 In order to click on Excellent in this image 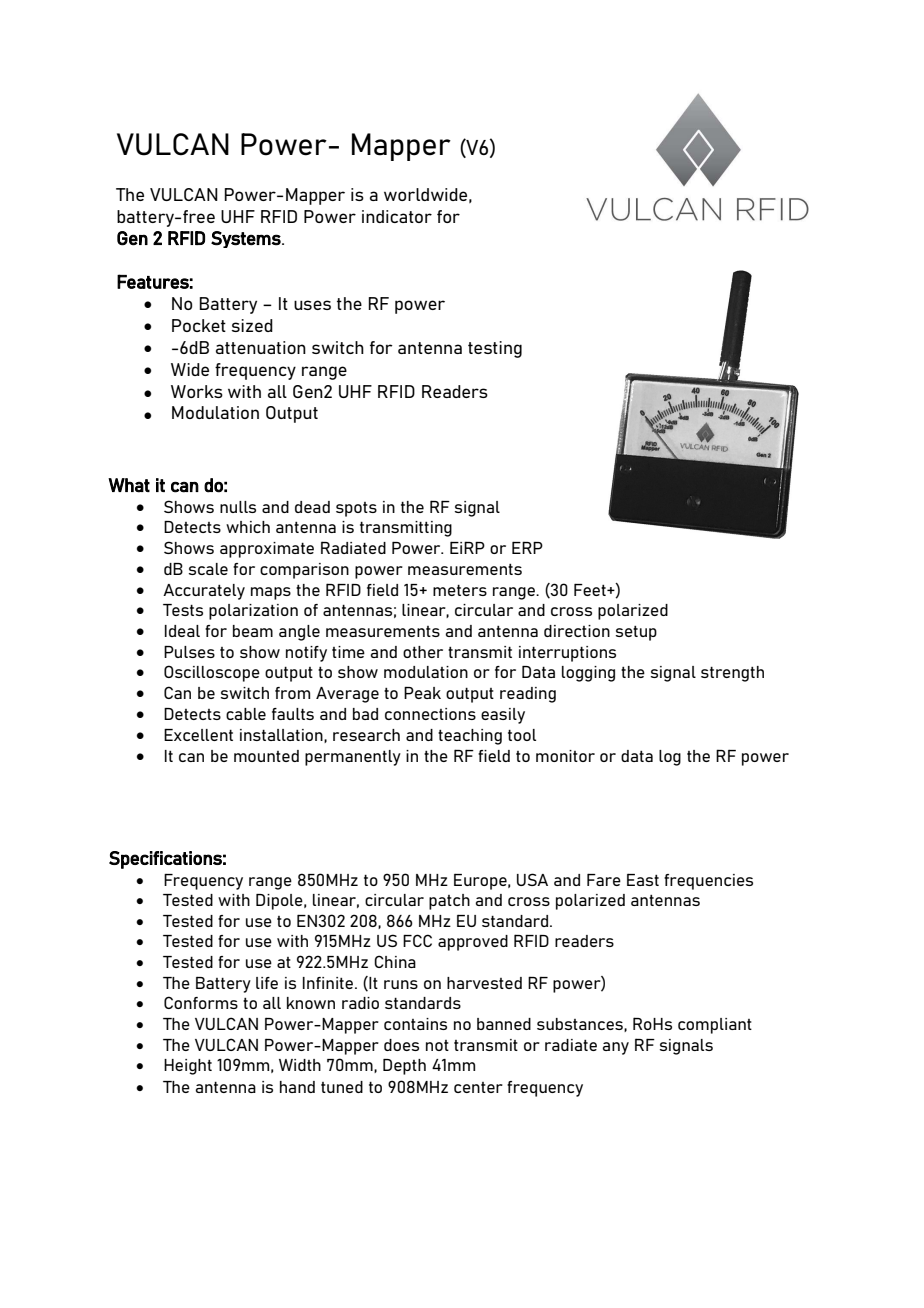, I will do `click(198, 735)`.
